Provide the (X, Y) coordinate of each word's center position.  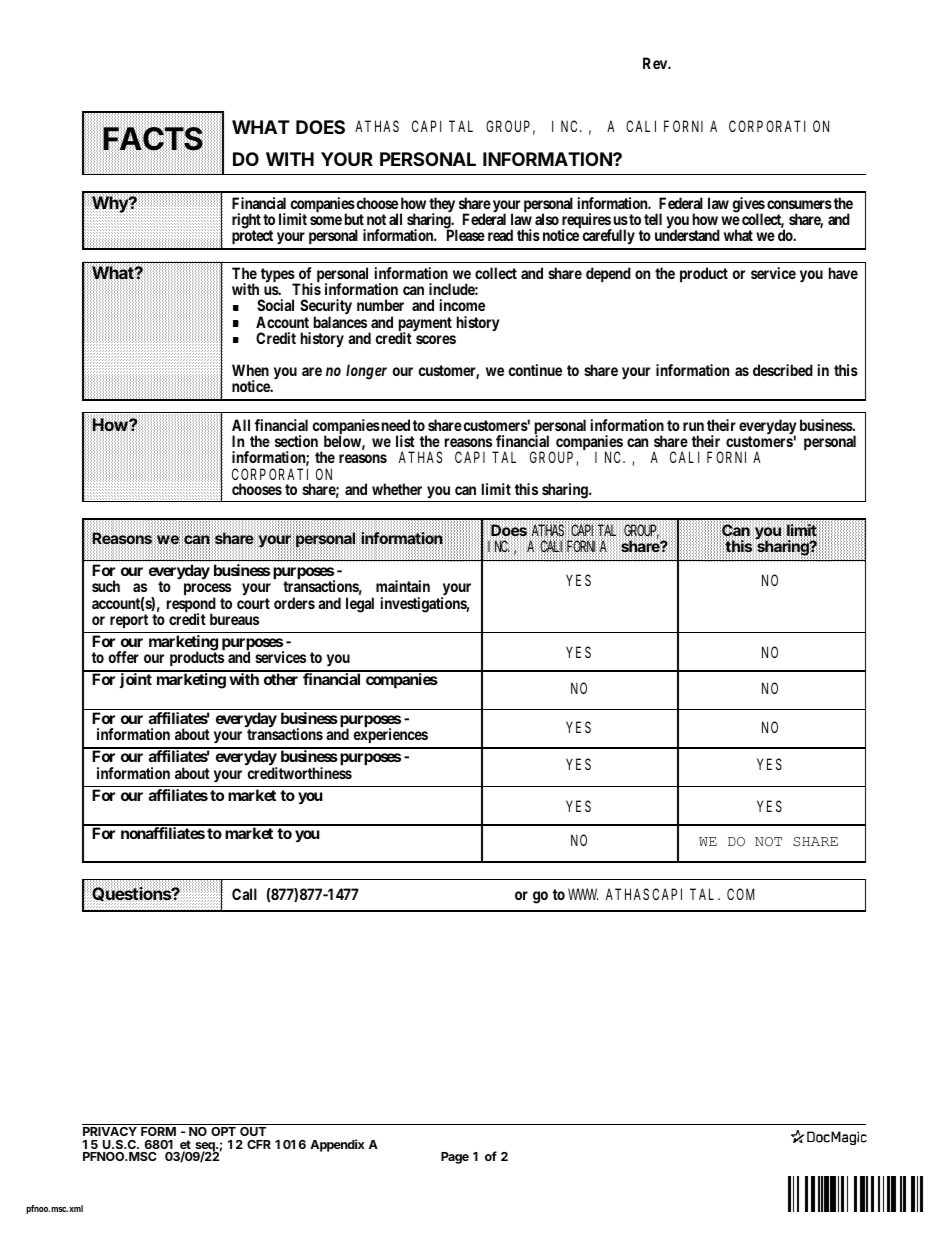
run (693, 426)
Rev (657, 63)
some (326, 220)
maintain (403, 586)
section (296, 441)
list (405, 441)
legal (360, 605)
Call (244, 894)
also (547, 219)
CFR (259, 1144)
